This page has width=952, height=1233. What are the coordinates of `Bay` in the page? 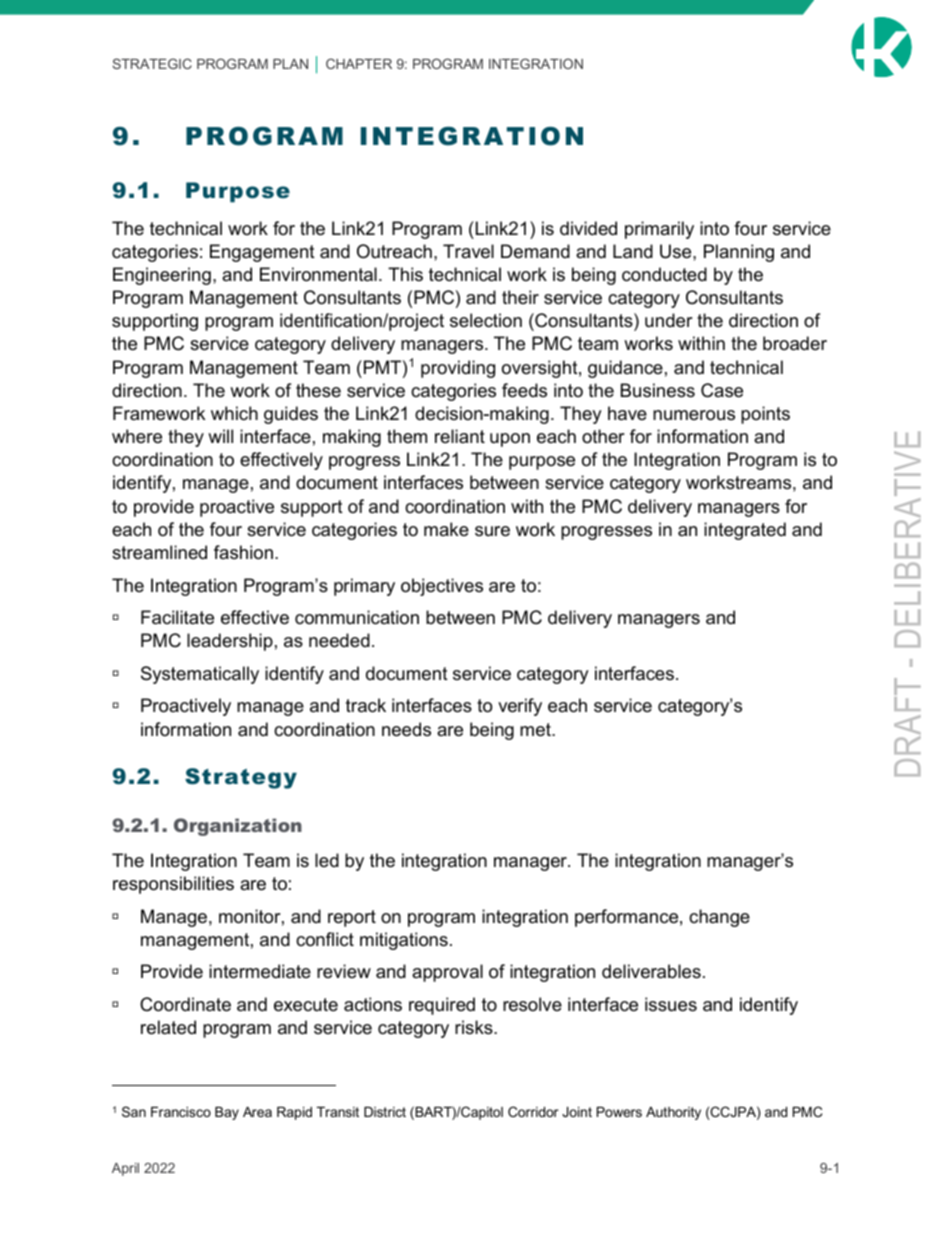 It's located at (227, 1113).
